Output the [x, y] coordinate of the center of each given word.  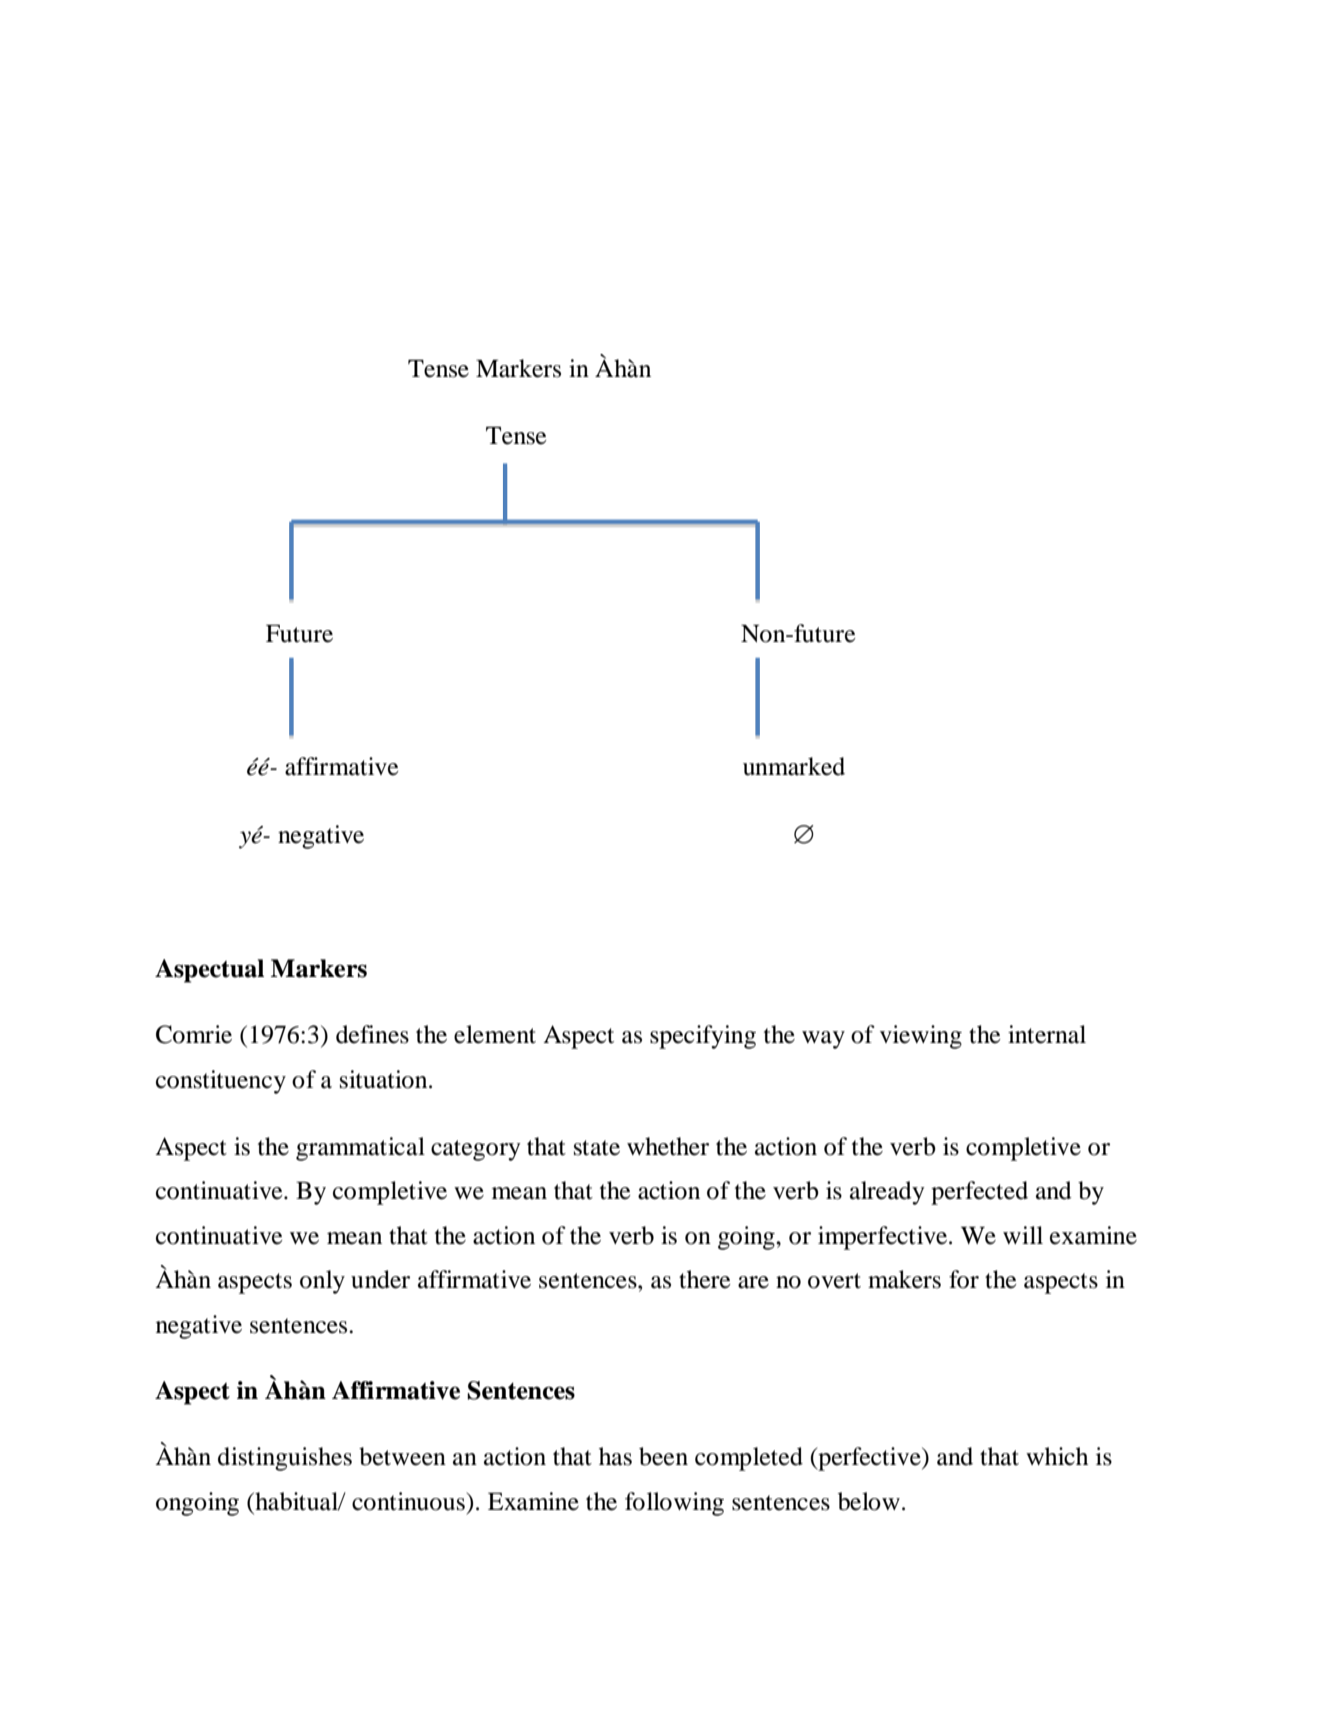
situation [385, 1079]
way [823, 1040]
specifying [703, 1037]
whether [668, 1146]
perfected [979, 1193]
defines [372, 1034]
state [597, 1148]
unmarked [794, 766]
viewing [921, 1037]
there [705, 1279]
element [495, 1034]
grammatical [360, 1149]
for [964, 1279]
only [322, 1282]
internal [1047, 1034]
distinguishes [285, 1459]
